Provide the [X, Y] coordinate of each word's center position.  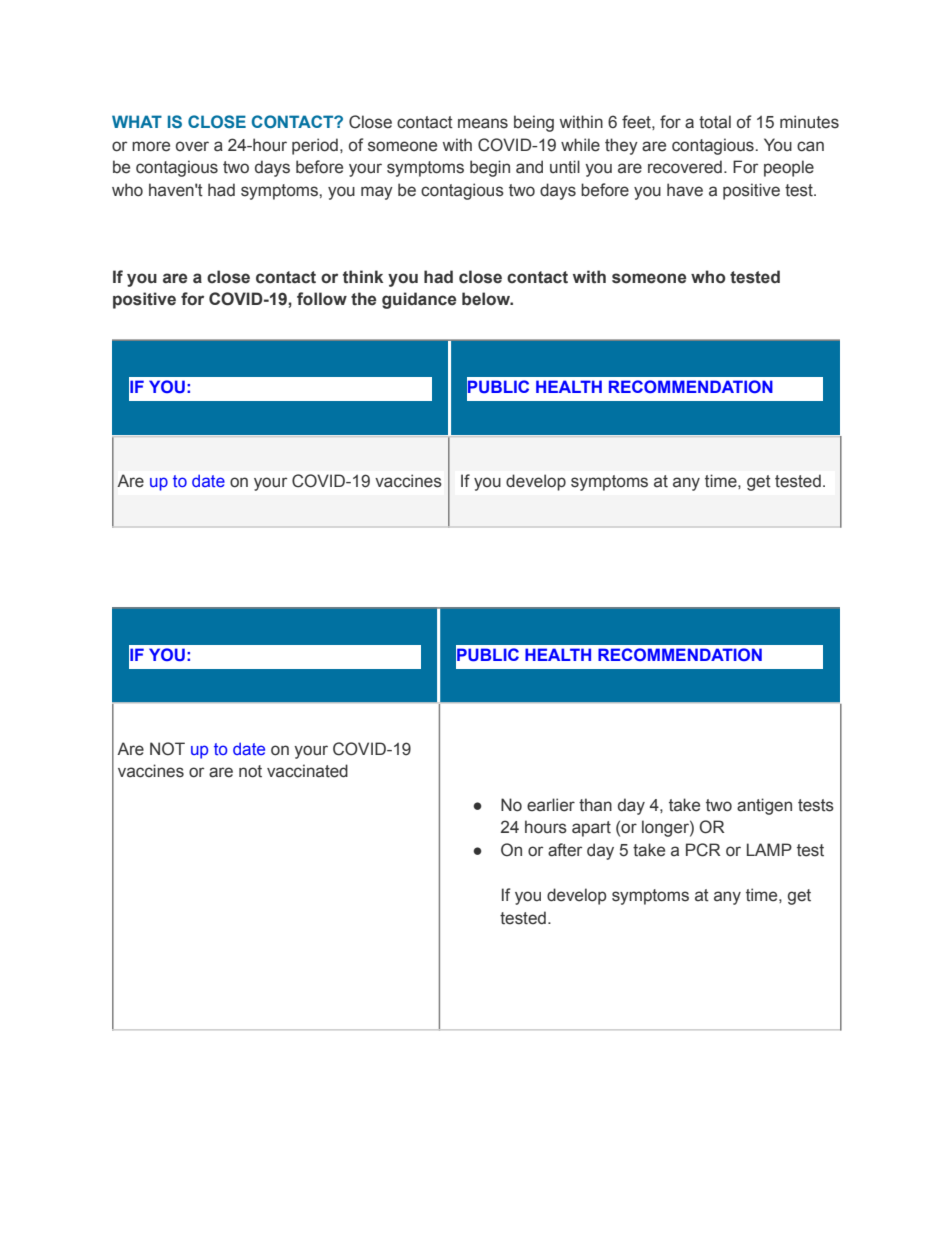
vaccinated [307, 771]
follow [322, 298]
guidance [419, 300]
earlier [551, 805]
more [151, 146]
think [363, 277]
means [483, 123]
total [715, 122]
